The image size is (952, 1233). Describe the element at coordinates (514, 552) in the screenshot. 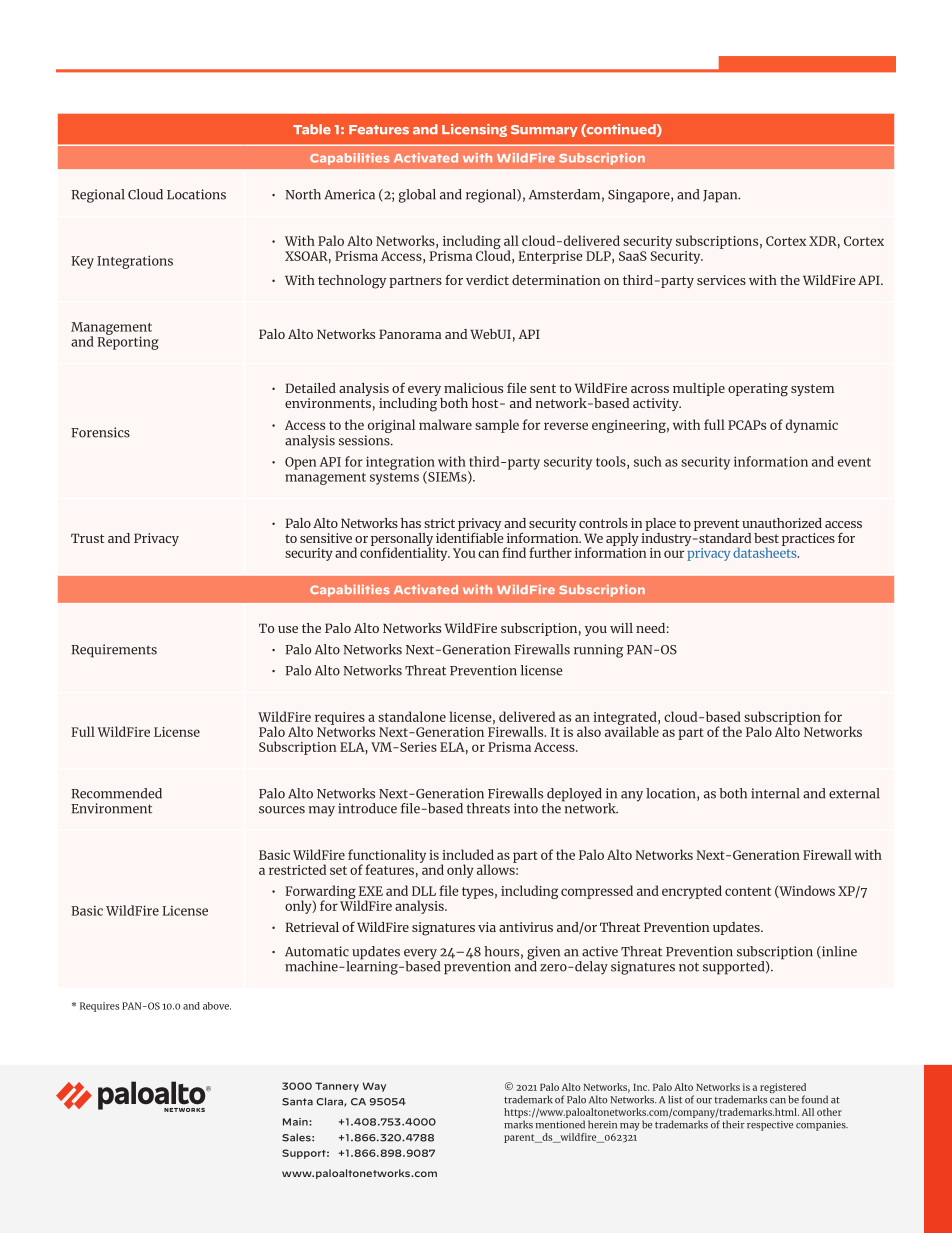

I see `find` at that location.
